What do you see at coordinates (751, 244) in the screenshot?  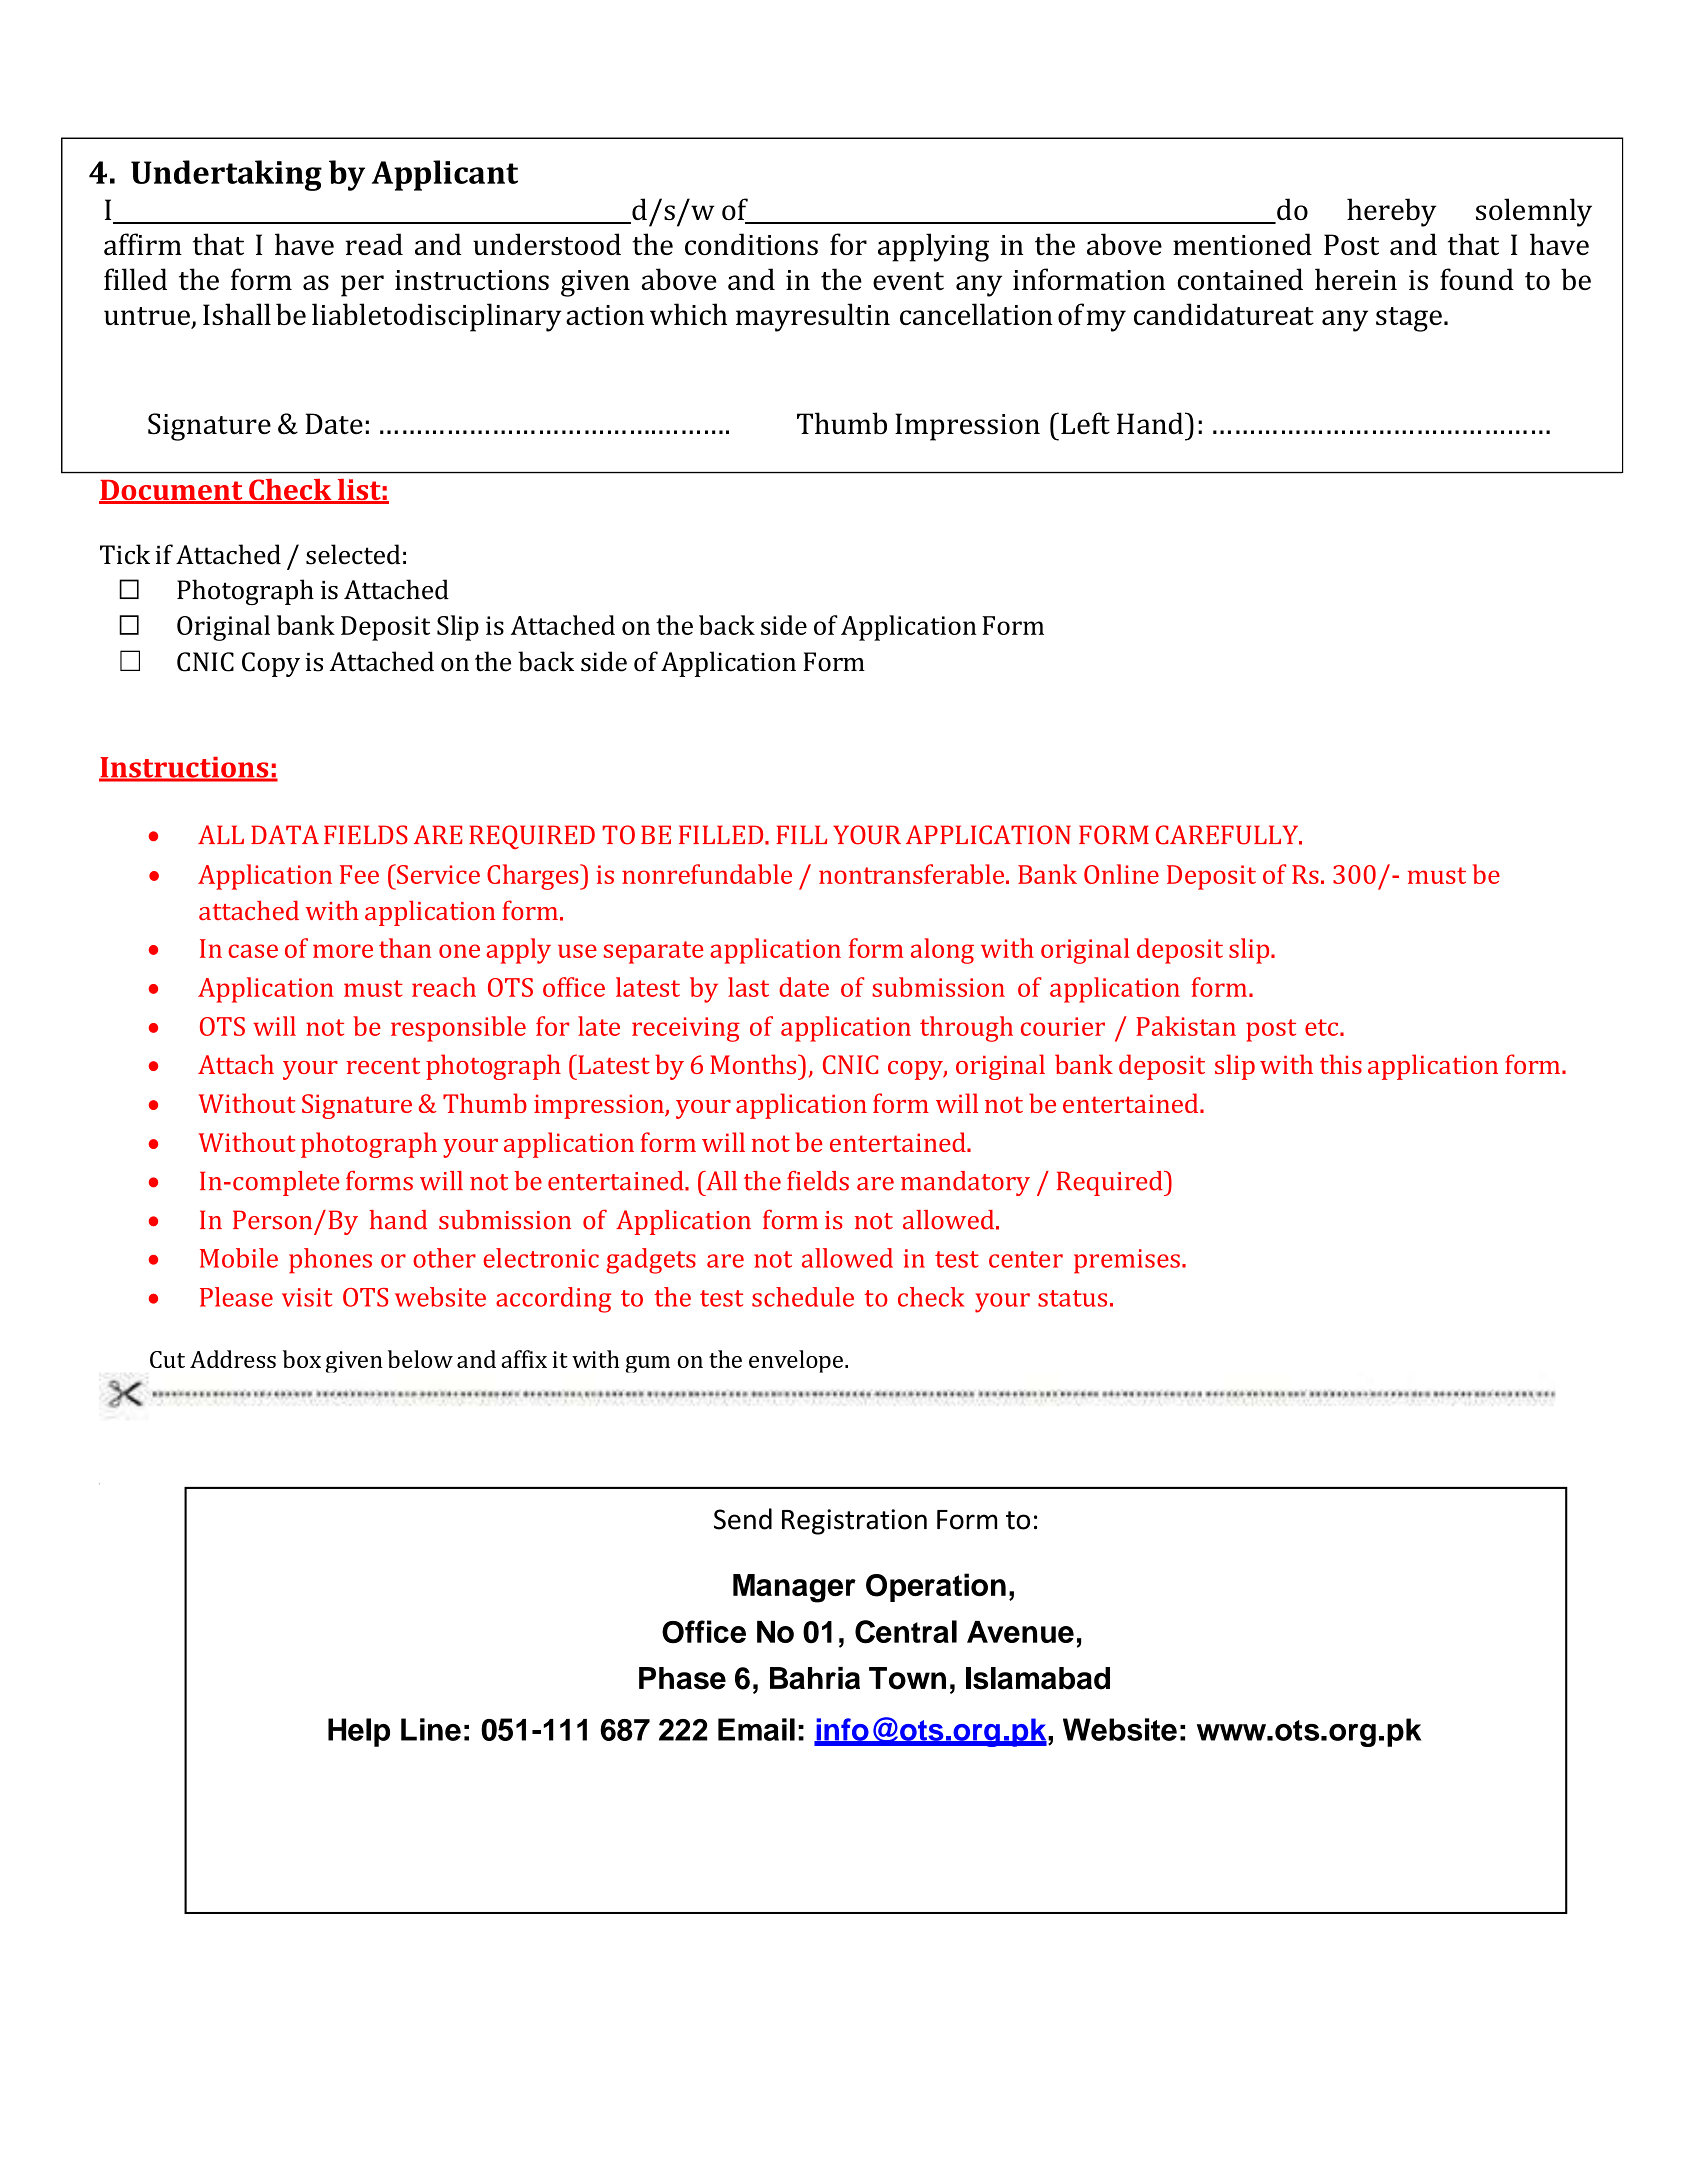 I see `conditions` at bounding box center [751, 244].
